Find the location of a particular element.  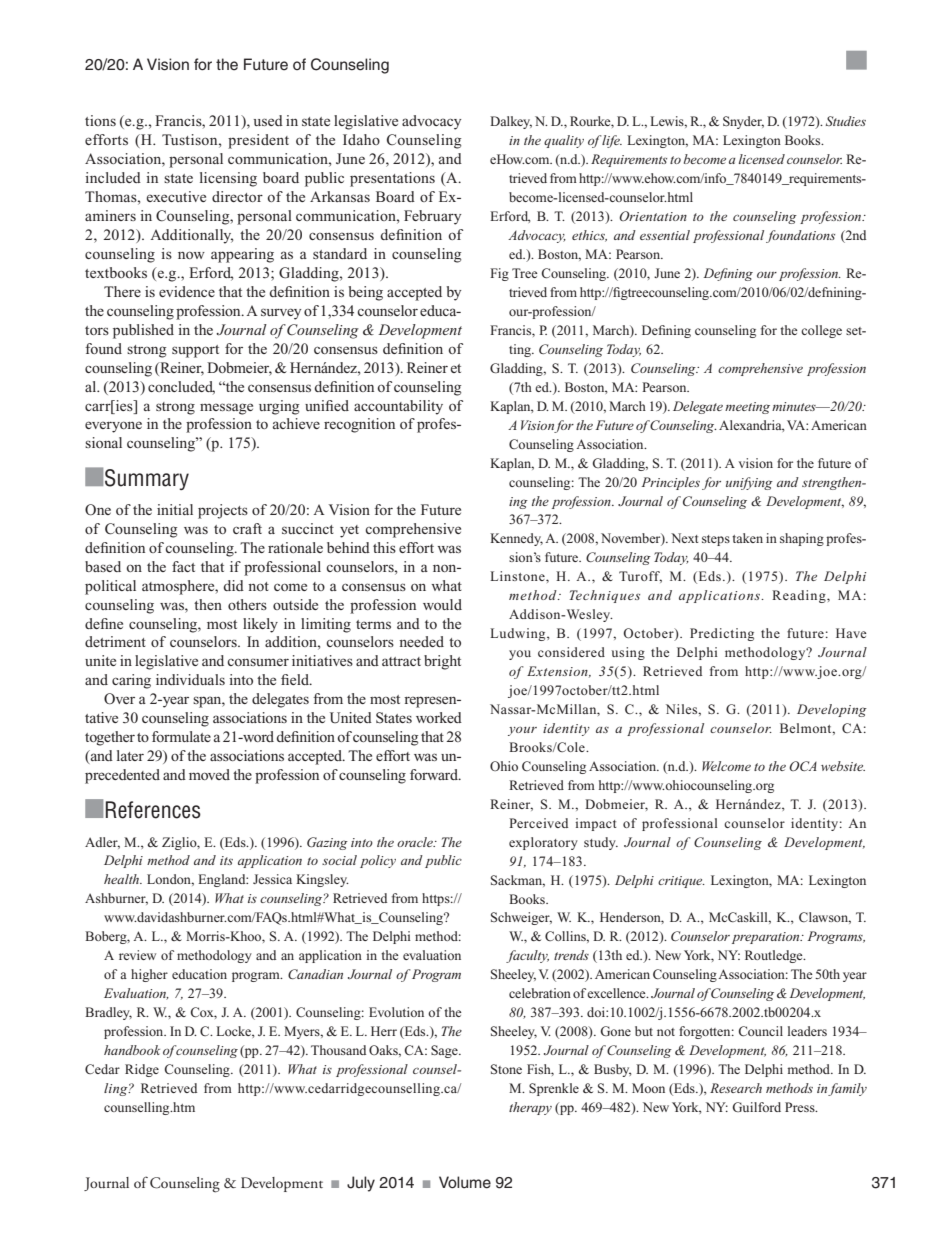

Reading is located at coordinates (800, 596).
